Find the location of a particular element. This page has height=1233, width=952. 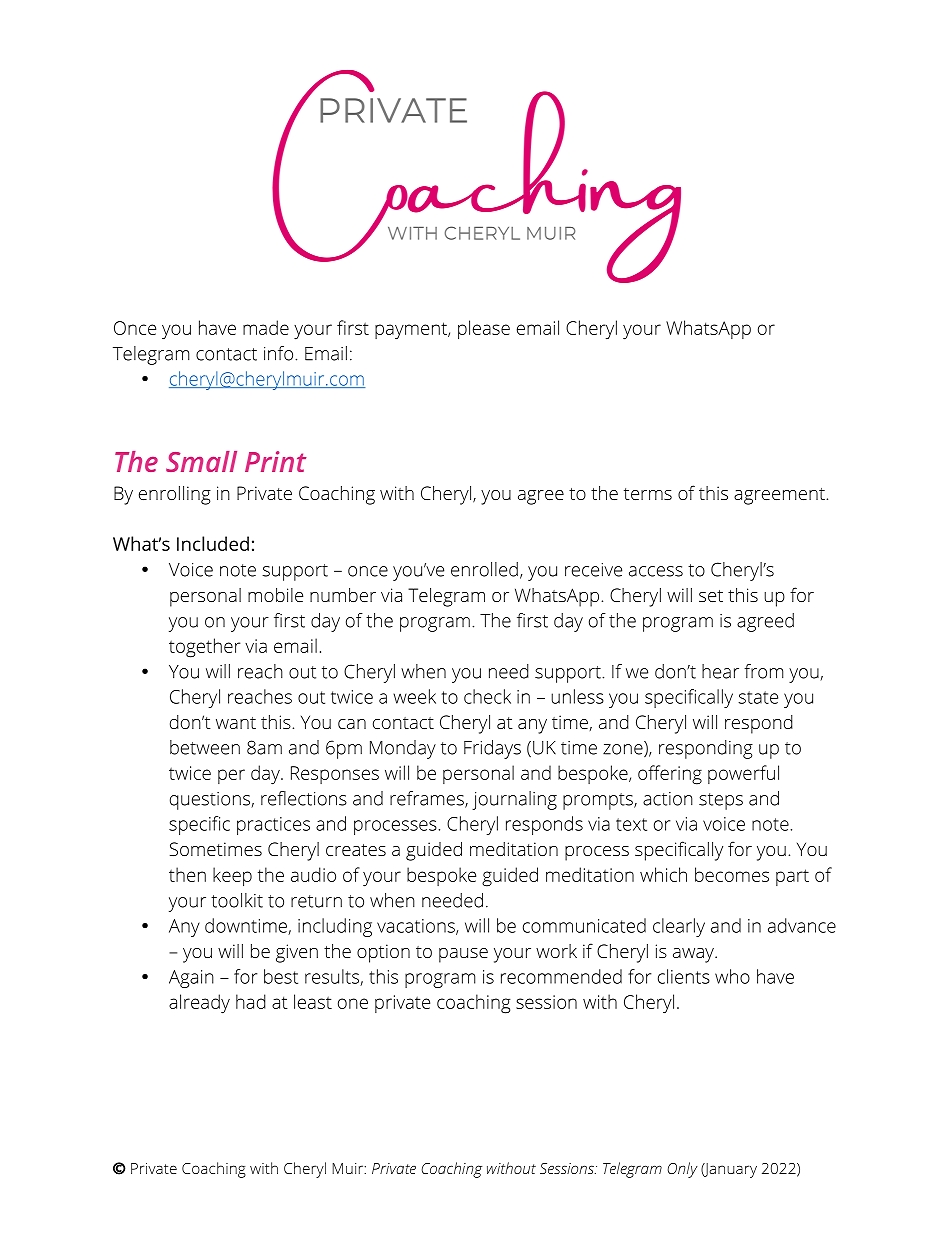

Fridays is located at coordinates (492, 749).
